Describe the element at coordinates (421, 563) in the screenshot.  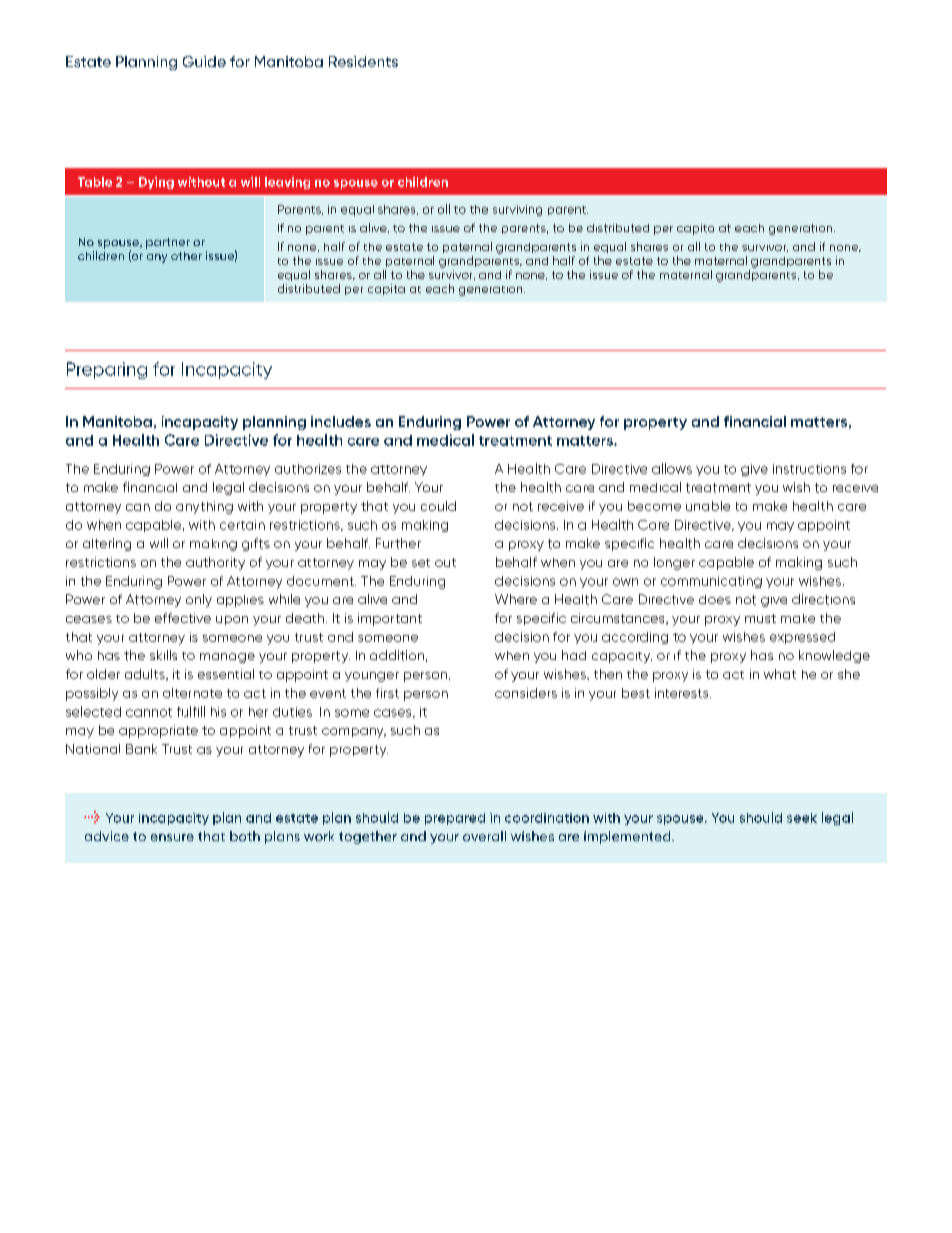
I see `set` at that location.
